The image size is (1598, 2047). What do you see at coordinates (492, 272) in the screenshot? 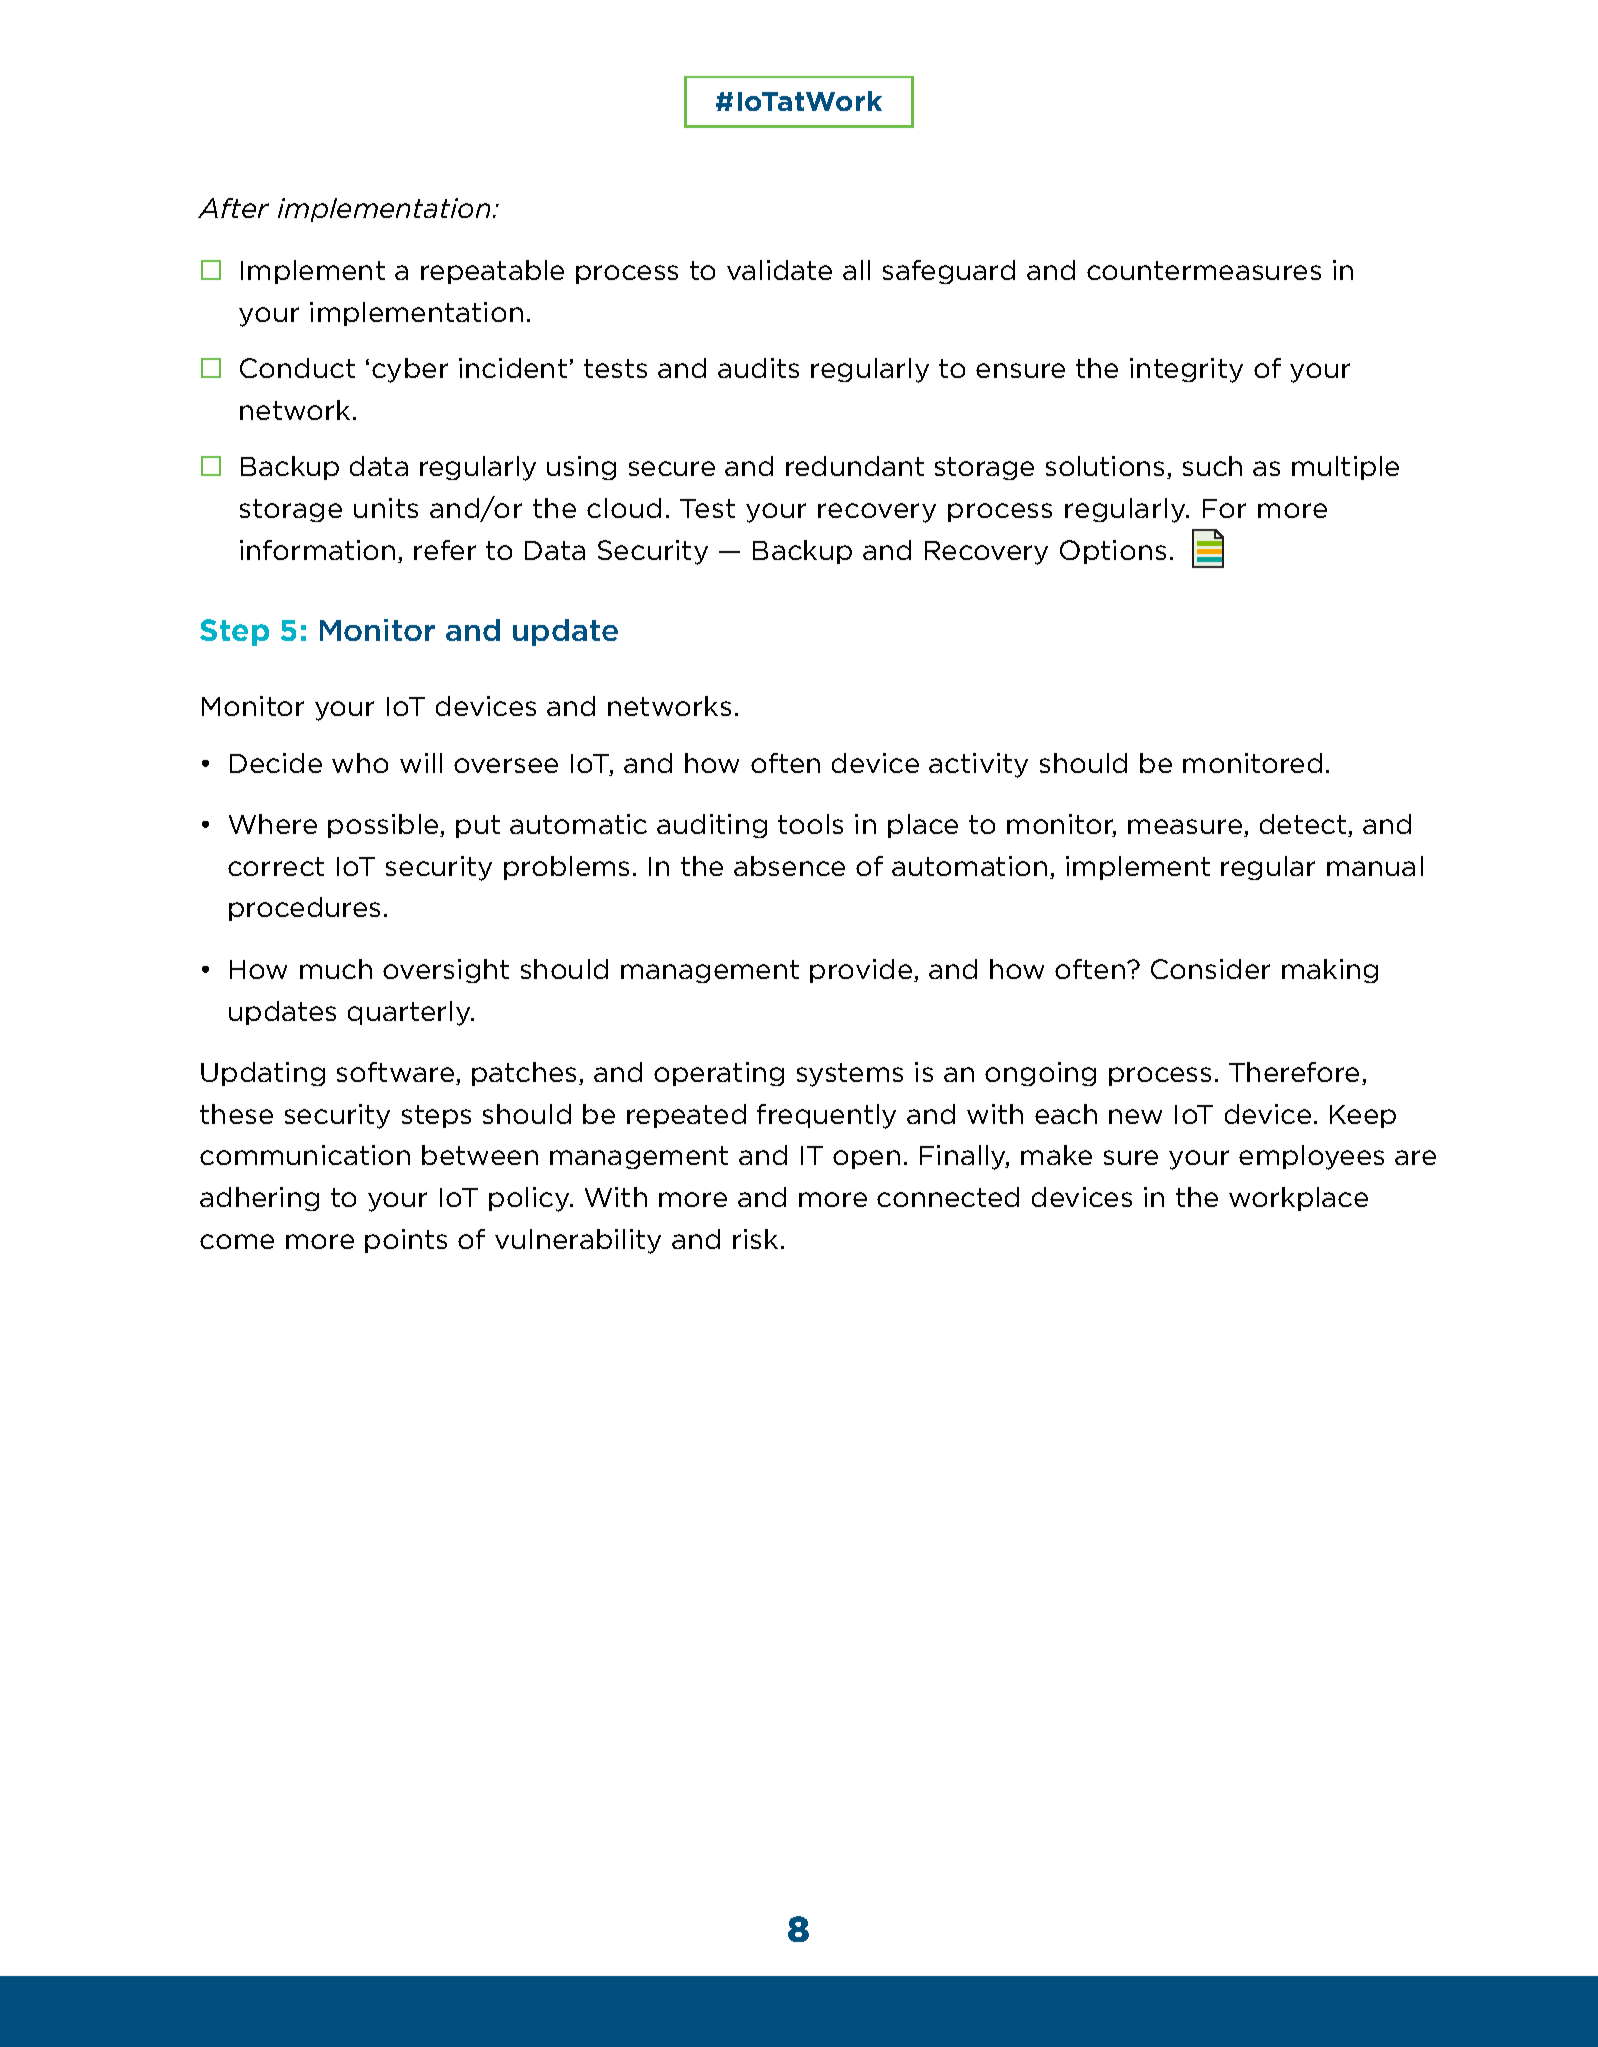
I see `repeatable` at bounding box center [492, 272].
